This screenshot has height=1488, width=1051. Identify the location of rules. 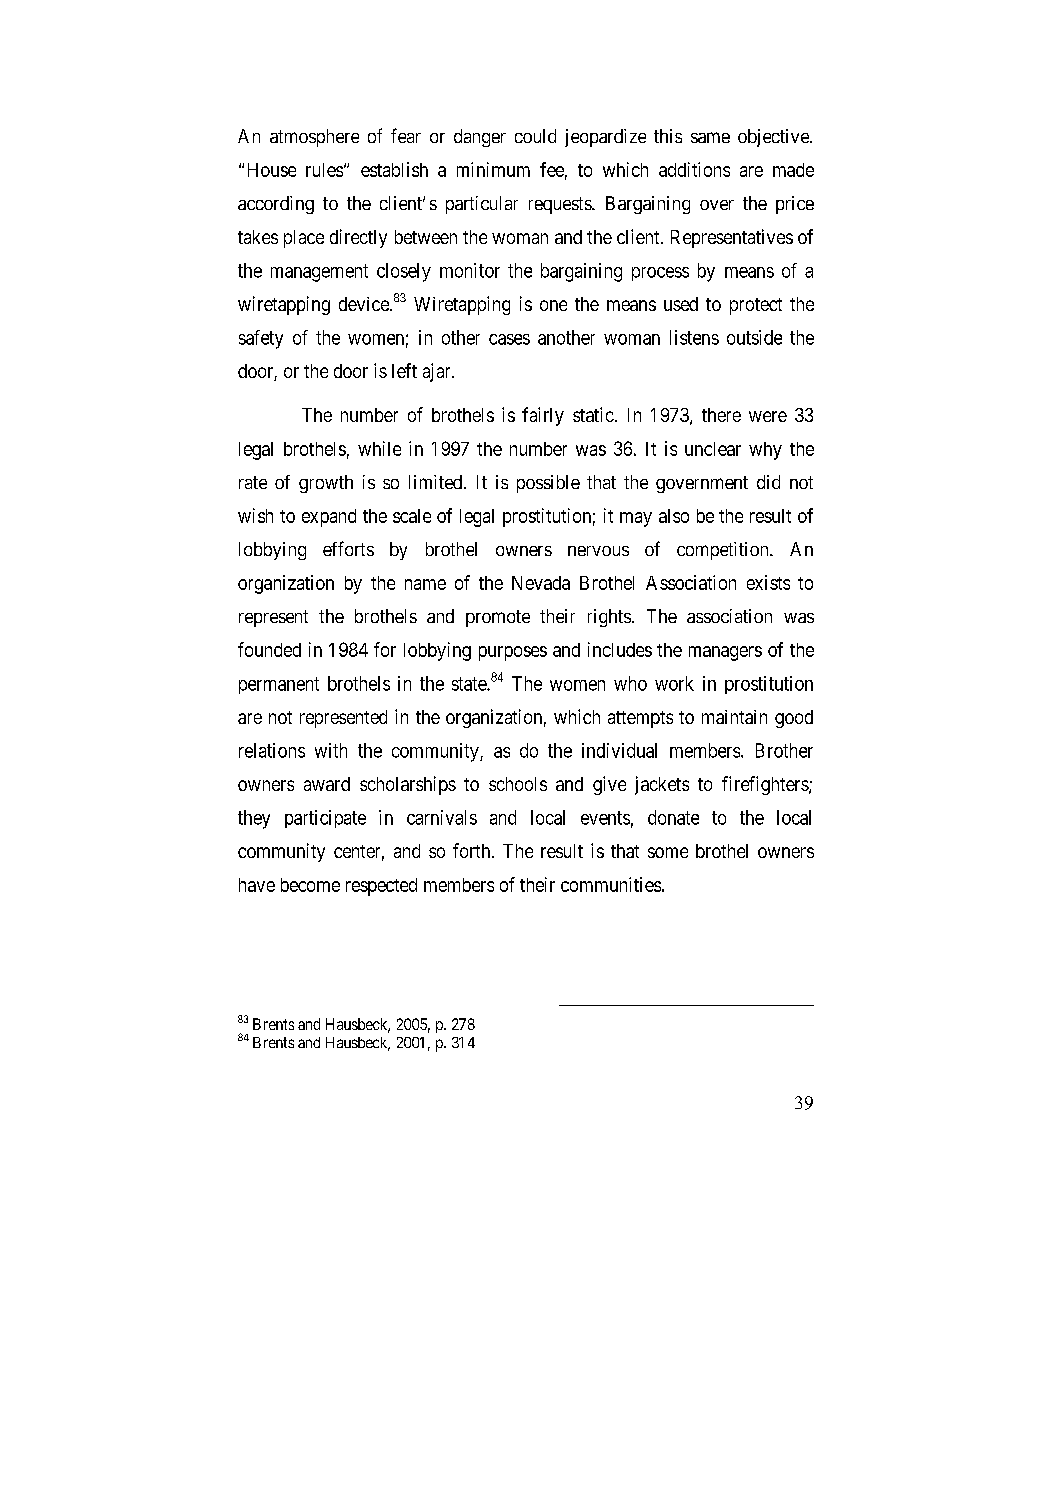
(324, 170).
